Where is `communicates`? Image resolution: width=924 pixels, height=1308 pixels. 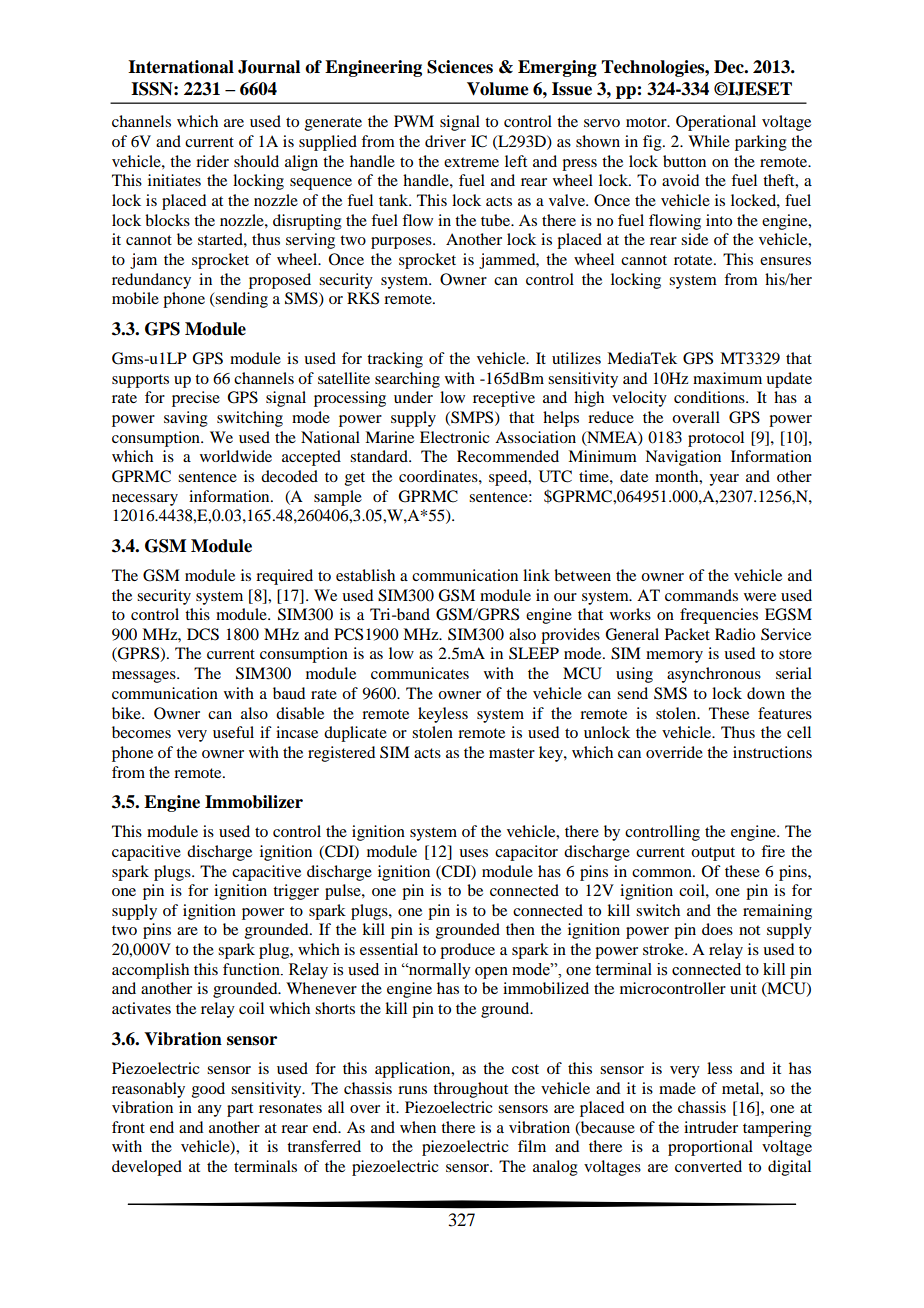
communicates is located at coordinates (420, 673).
